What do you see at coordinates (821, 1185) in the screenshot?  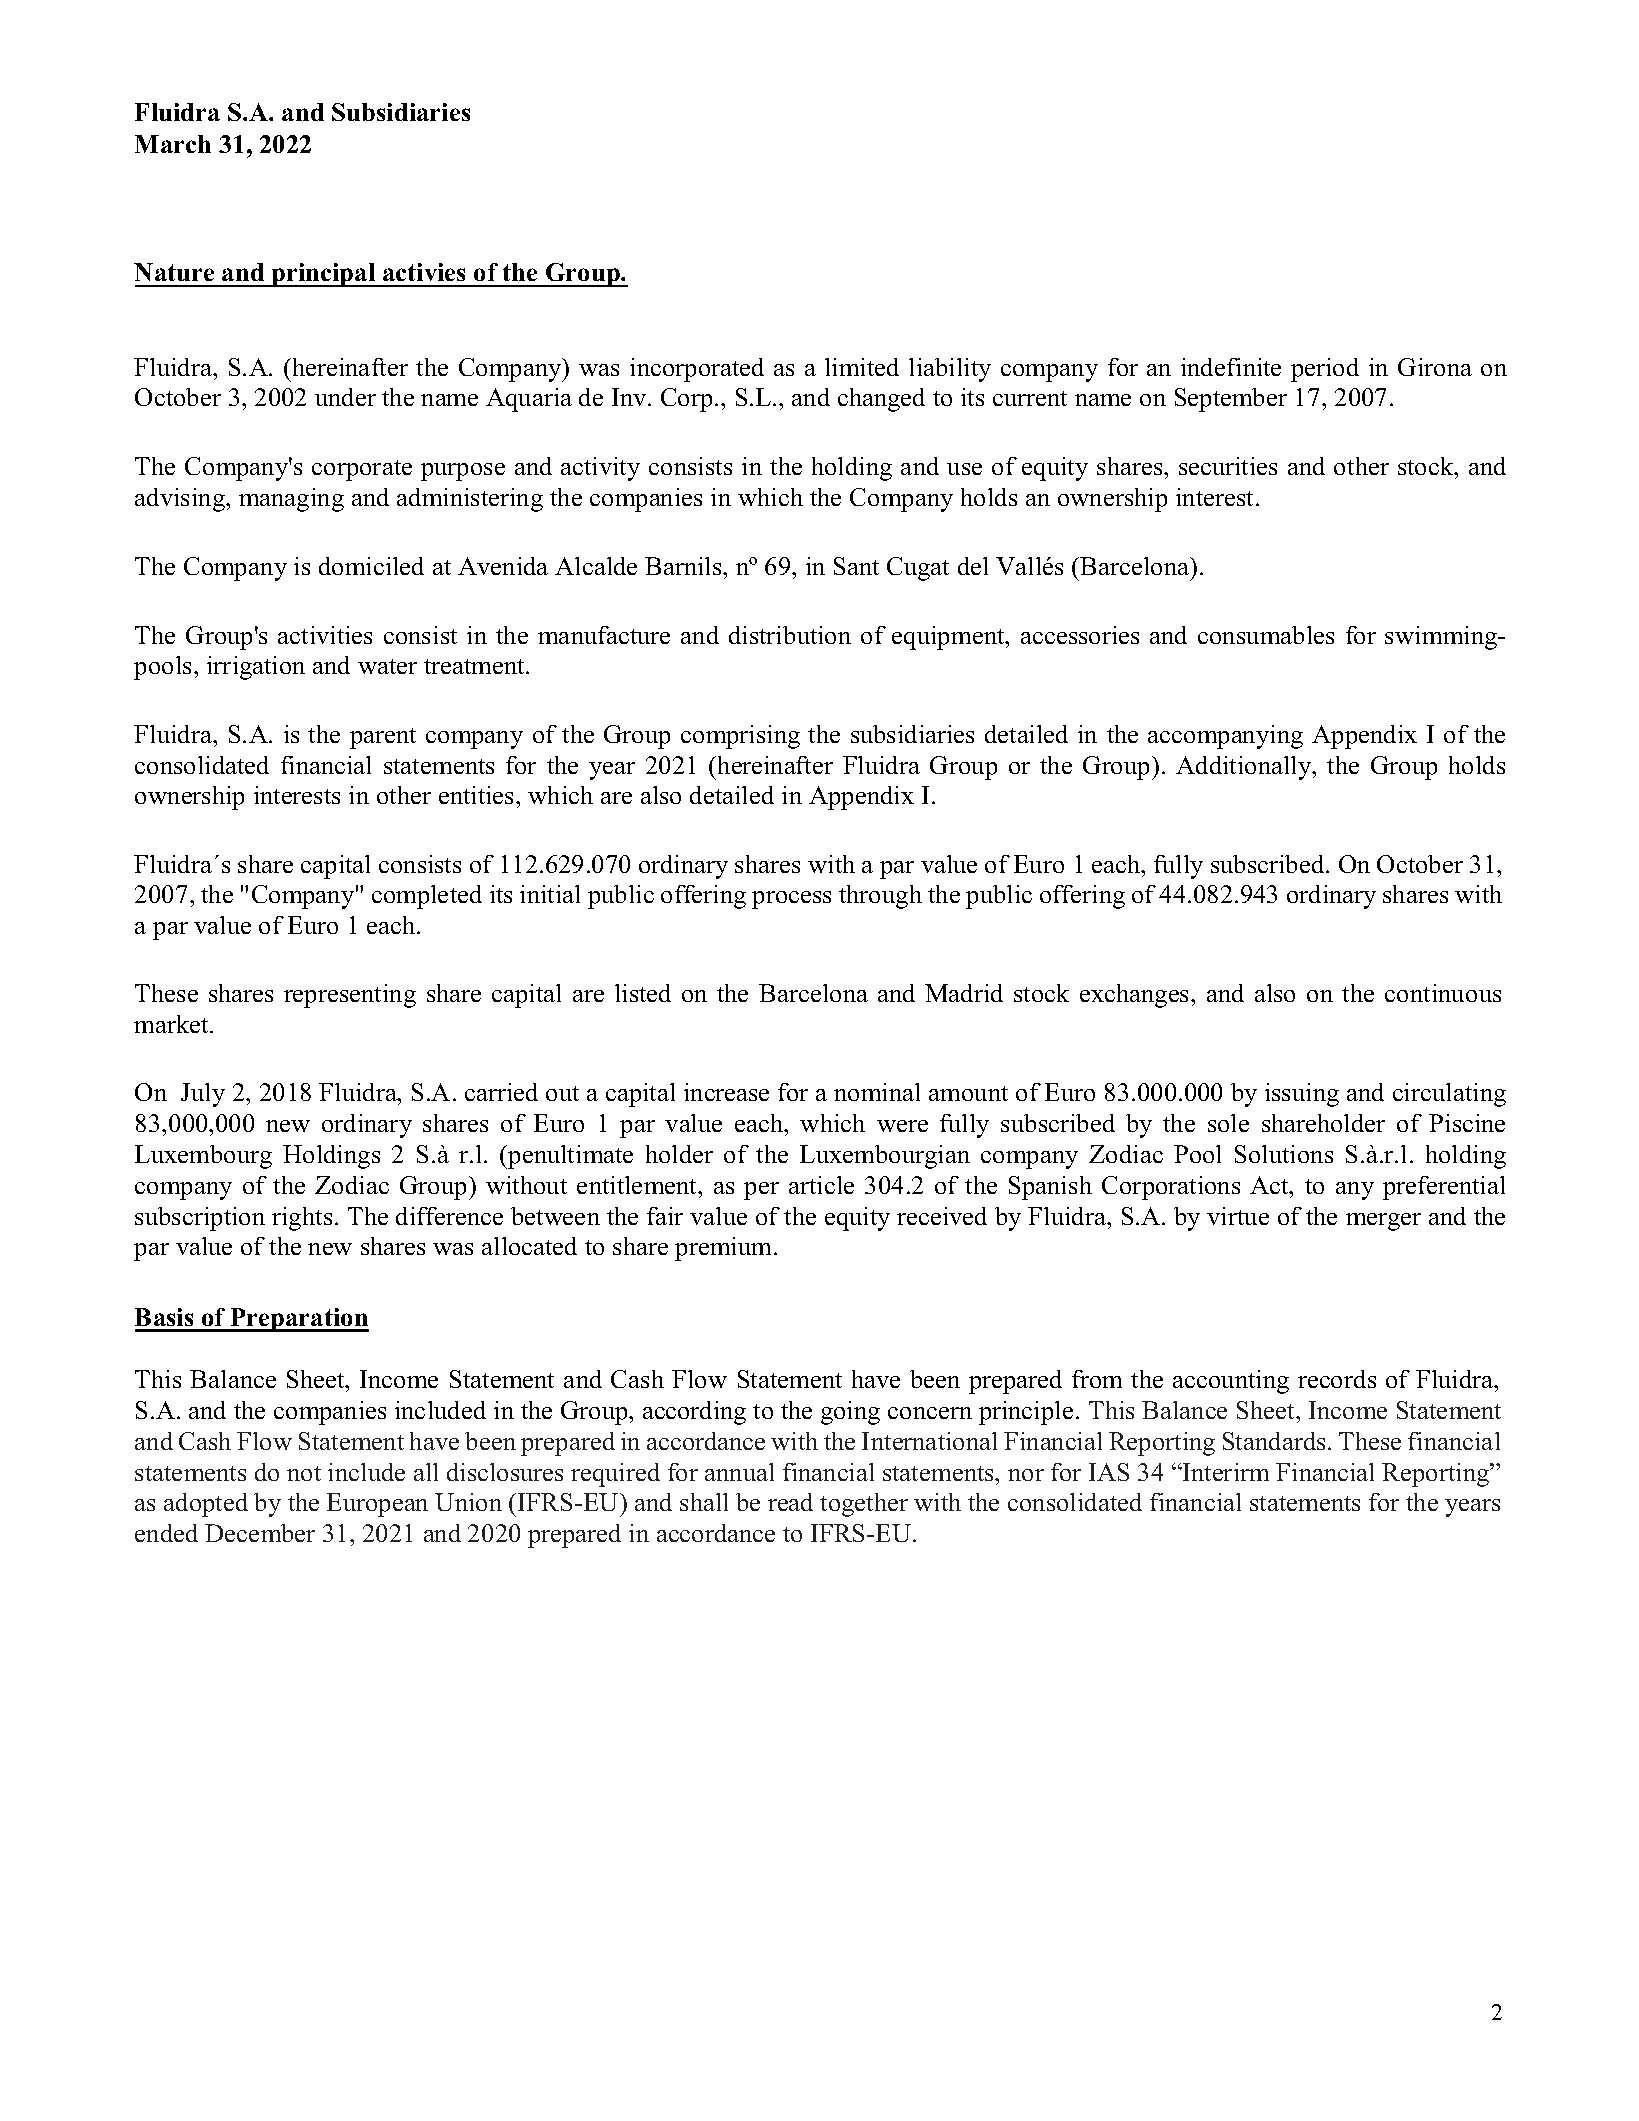 I see `article` at bounding box center [821, 1185].
